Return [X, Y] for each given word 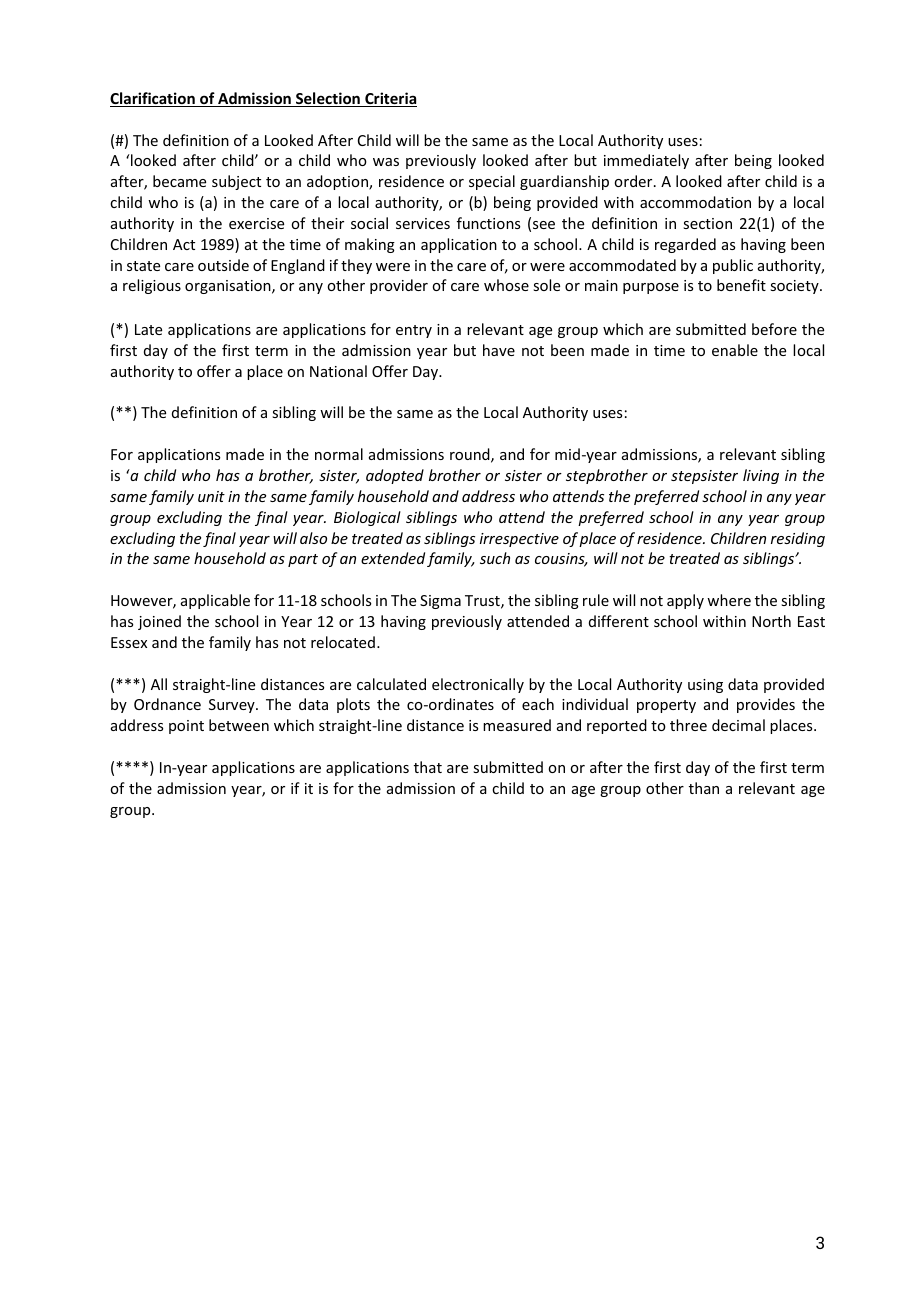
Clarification [153, 99]
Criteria [390, 99]
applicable [215, 601]
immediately [646, 161]
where [729, 600]
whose [506, 285]
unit [211, 496]
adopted [395, 476]
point [186, 727]
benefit [741, 285]
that [428, 767]
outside [223, 265]
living [761, 476]
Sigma [440, 602]
